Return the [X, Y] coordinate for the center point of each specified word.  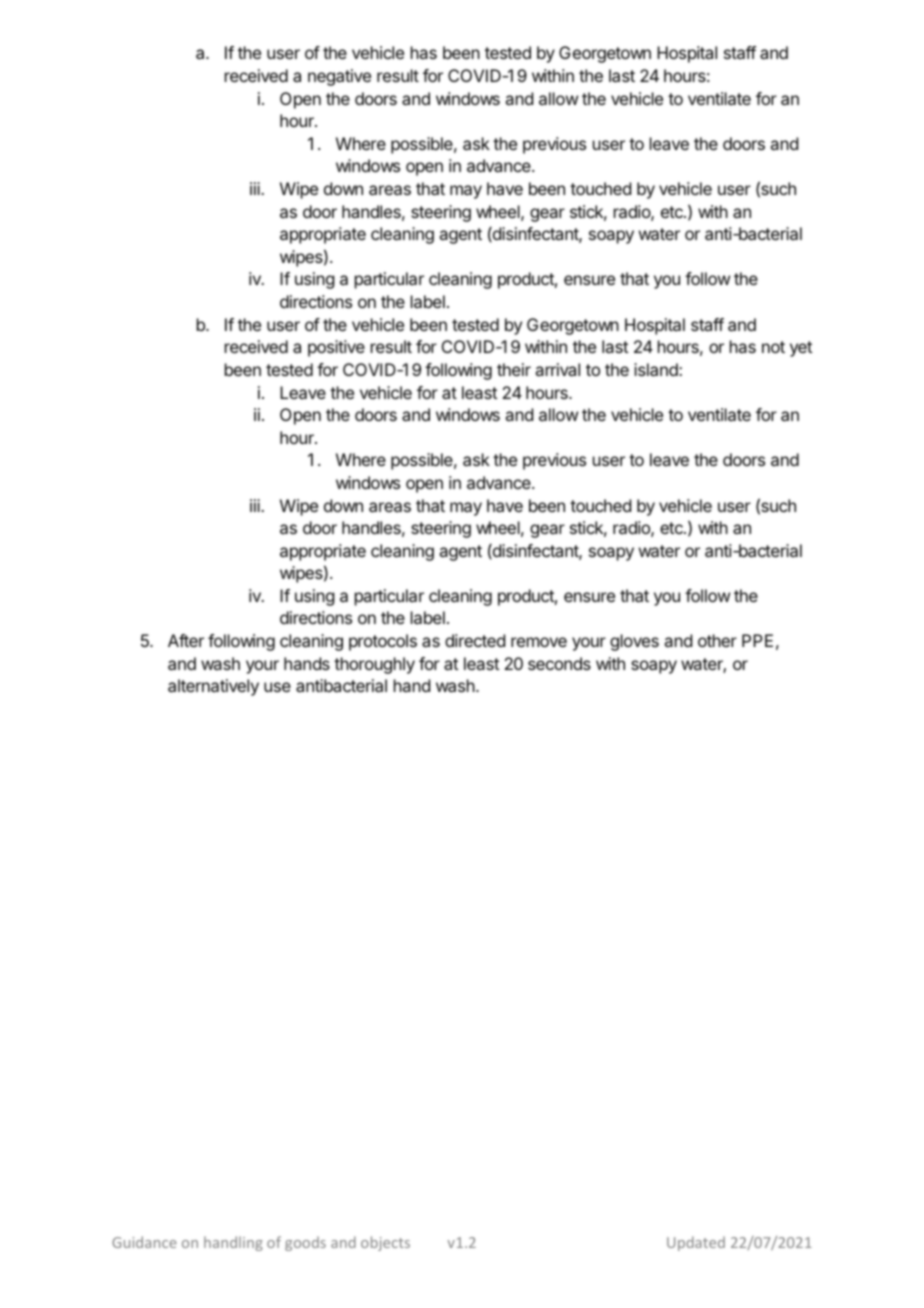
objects [385, 1243]
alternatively [213, 687]
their [514, 369]
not [773, 347]
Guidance [144, 1242]
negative [339, 77]
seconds [559, 663]
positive [336, 348]
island [657, 369]
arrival [557, 369]
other [717, 640]
